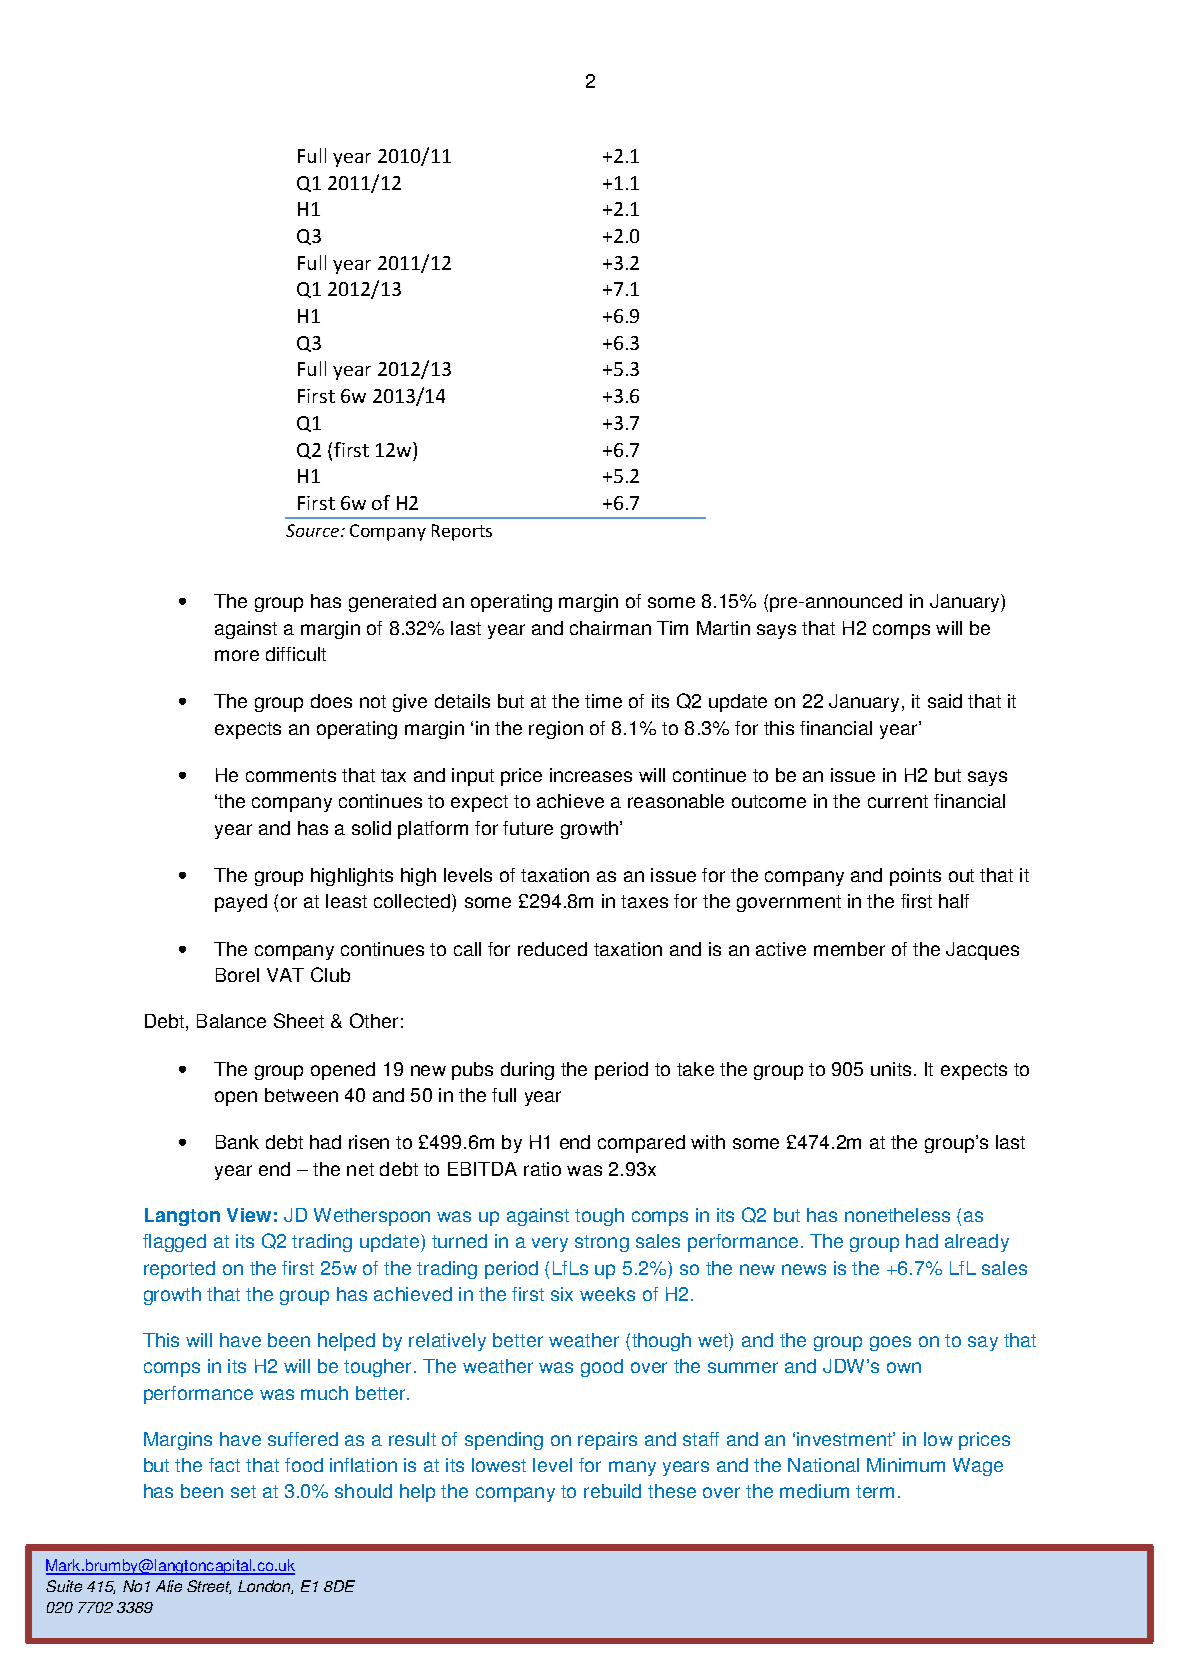  Describe the element at coordinates (462, 532) in the image. I see `Reports` at that location.
